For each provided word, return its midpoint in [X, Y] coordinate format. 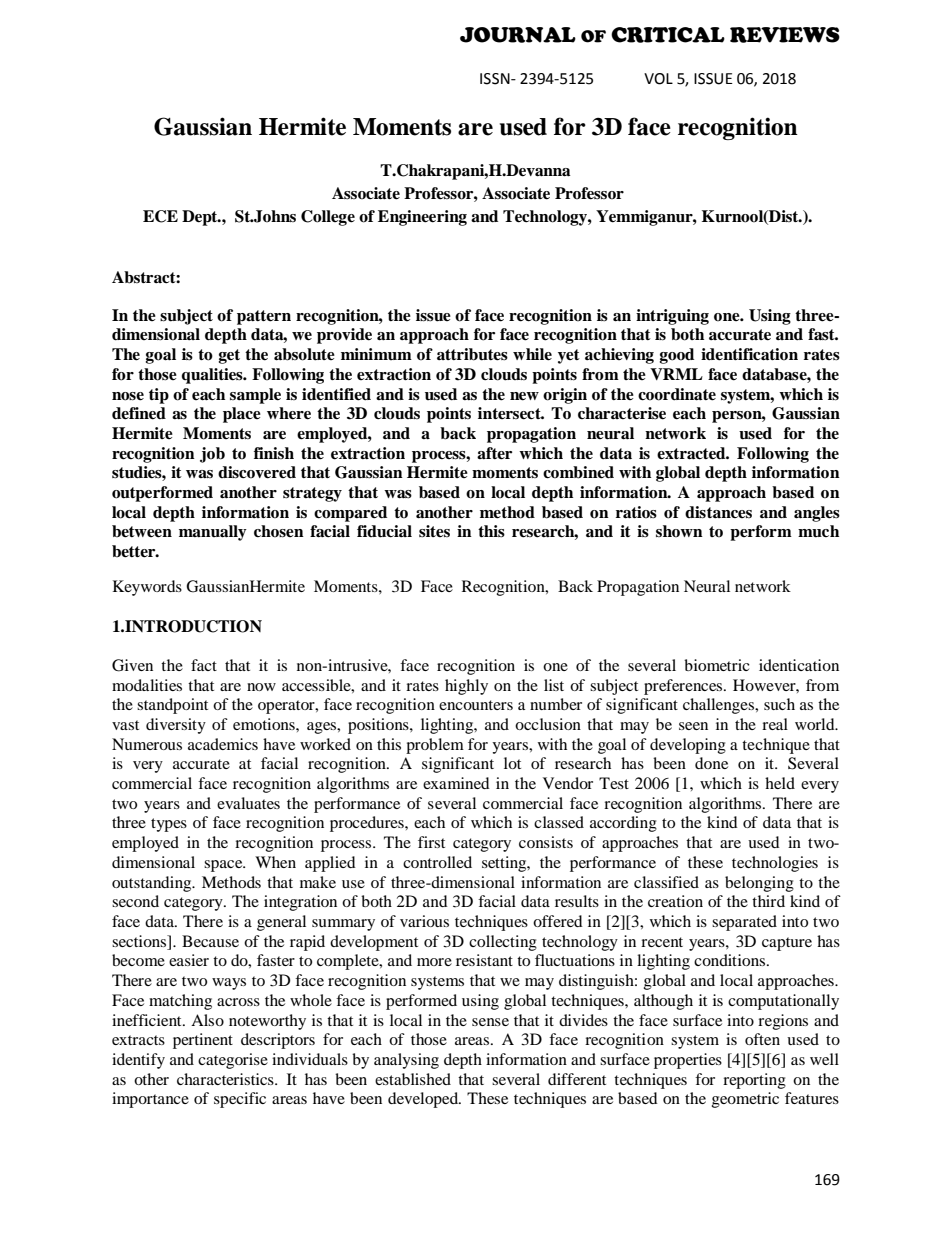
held [780, 783]
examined [456, 783]
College [328, 218]
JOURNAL [518, 35]
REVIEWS [785, 35]
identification [749, 354]
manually [213, 533]
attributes [472, 354]
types [169, 825]
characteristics [226, 1079]
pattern [264, 317]
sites [434, 531]
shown [679, 531]
